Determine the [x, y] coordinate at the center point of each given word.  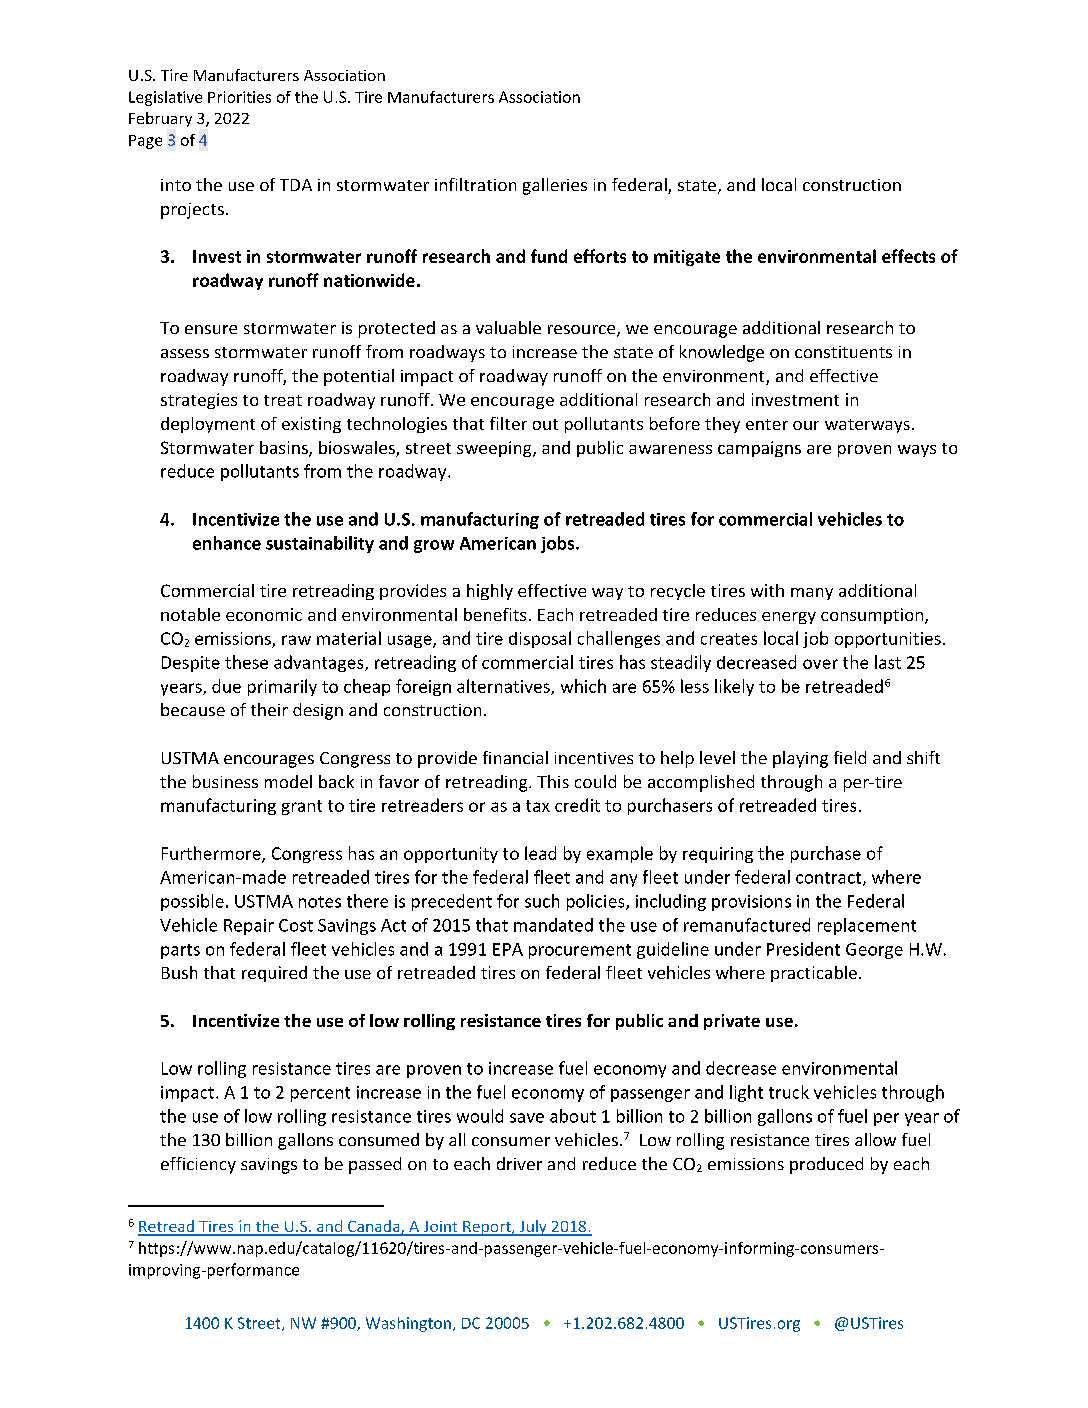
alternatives [504, 687]
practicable [814, 974]
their [269, 709]
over [820, 664]
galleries [555, 186]
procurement [580, 951]
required [274, 974]
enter [767, 424]
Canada [374, 1227]
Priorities [239, 97]
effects [908, 256]
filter [508, 423]
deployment [208, 425]
